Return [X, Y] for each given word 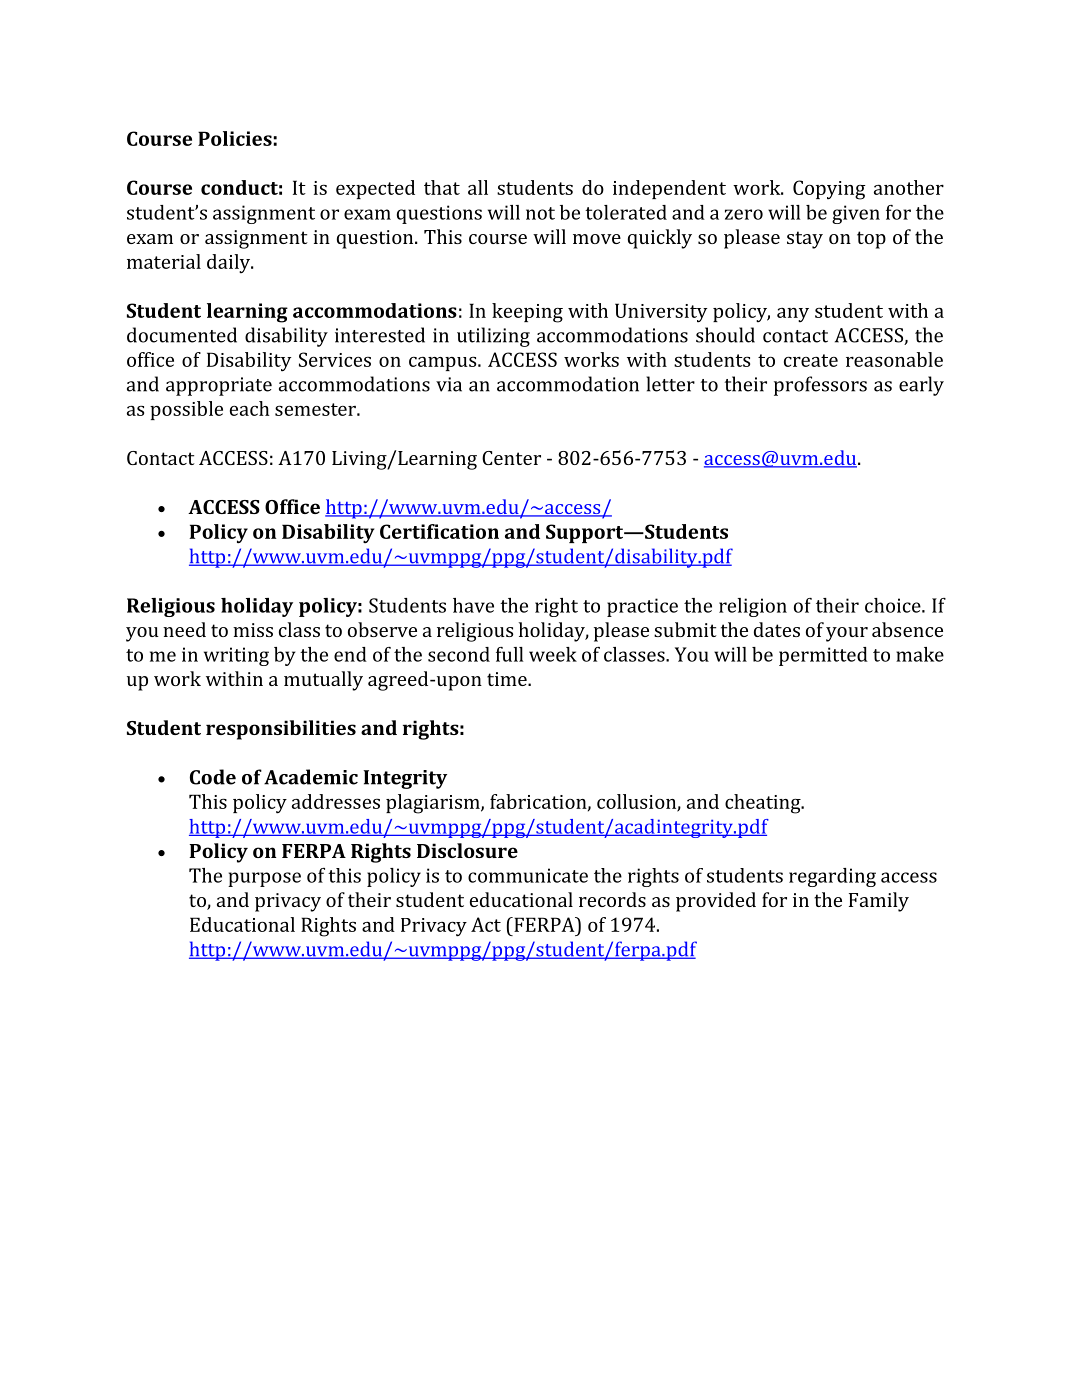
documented [182, 335]
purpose [264, 879]
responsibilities [281, 730]
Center [511, 458]
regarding [832, 877]
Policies [235, 138]
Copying [829, 190]
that [442, 187]
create [811, 360]
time [508, 679]
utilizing [493, 337]
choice [894, 605]
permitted [823, 656]
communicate [528, 875]
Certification [439, 531]
